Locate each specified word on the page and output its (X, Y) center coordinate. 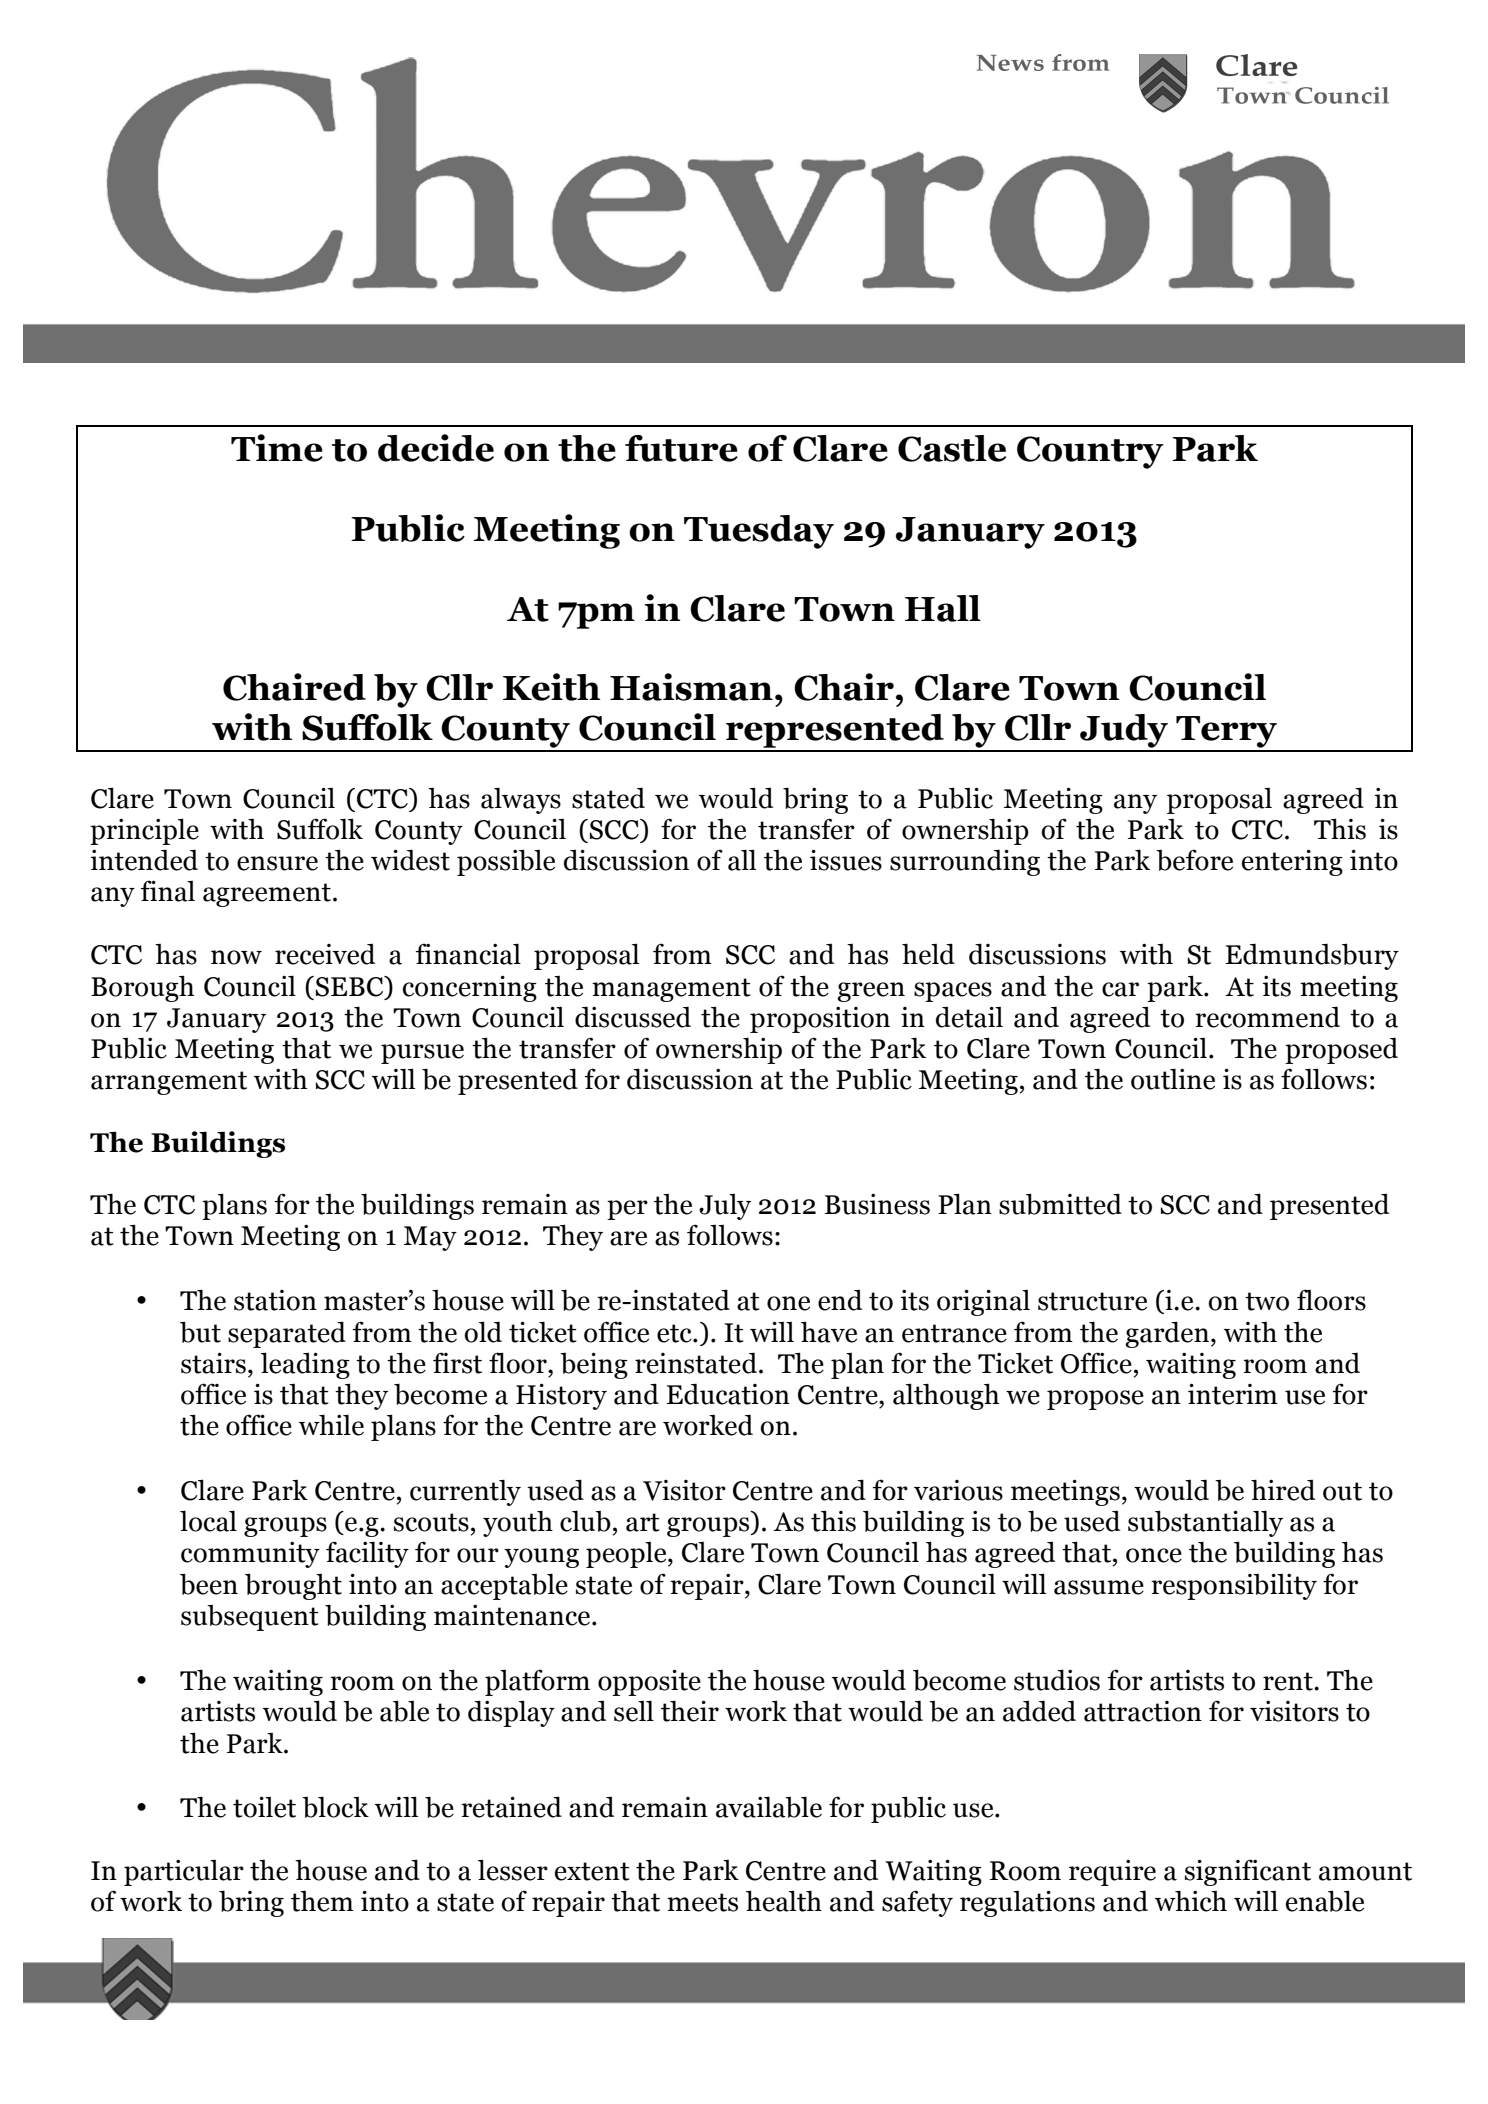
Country (1090, 452)
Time (277, 448)
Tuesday (759, 532)
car (1120, 989)
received (325, 954)
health (784, 1901)
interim (1233, 1394)
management (671, 990)
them (322, 1901)
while (331, 1425)
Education (728, 1394)
